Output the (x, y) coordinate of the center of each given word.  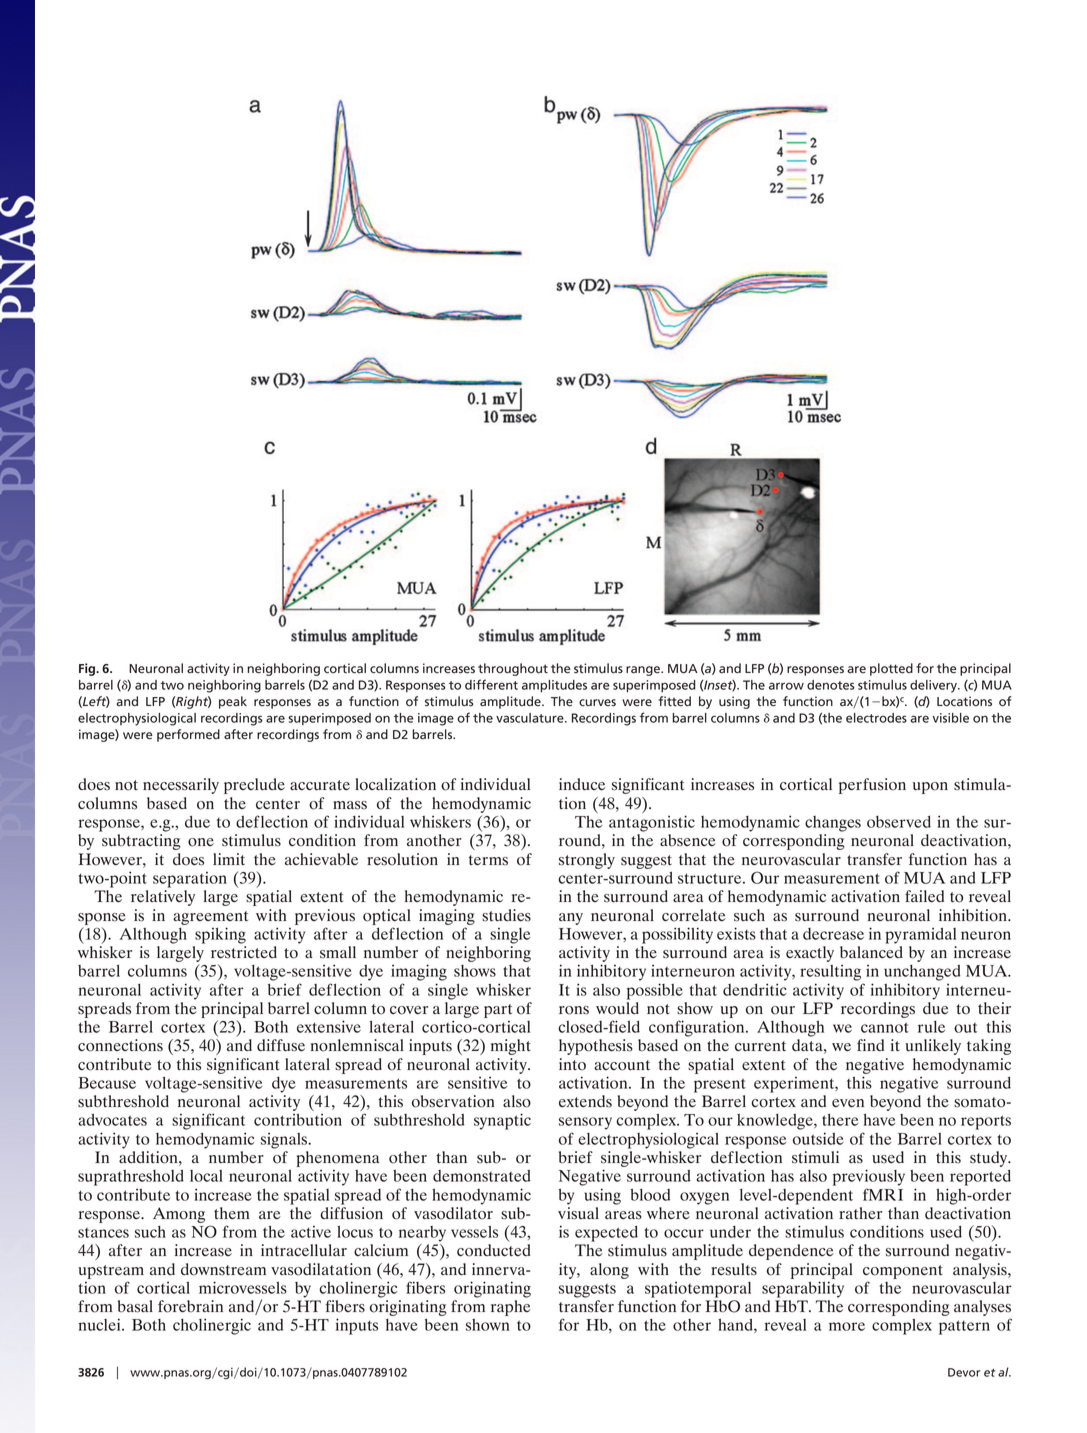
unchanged (922, 973)
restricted (244, 952)
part (498, 1011)
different (491, 684)
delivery (934, 686)
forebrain (190, 1306)
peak (233, 702)
